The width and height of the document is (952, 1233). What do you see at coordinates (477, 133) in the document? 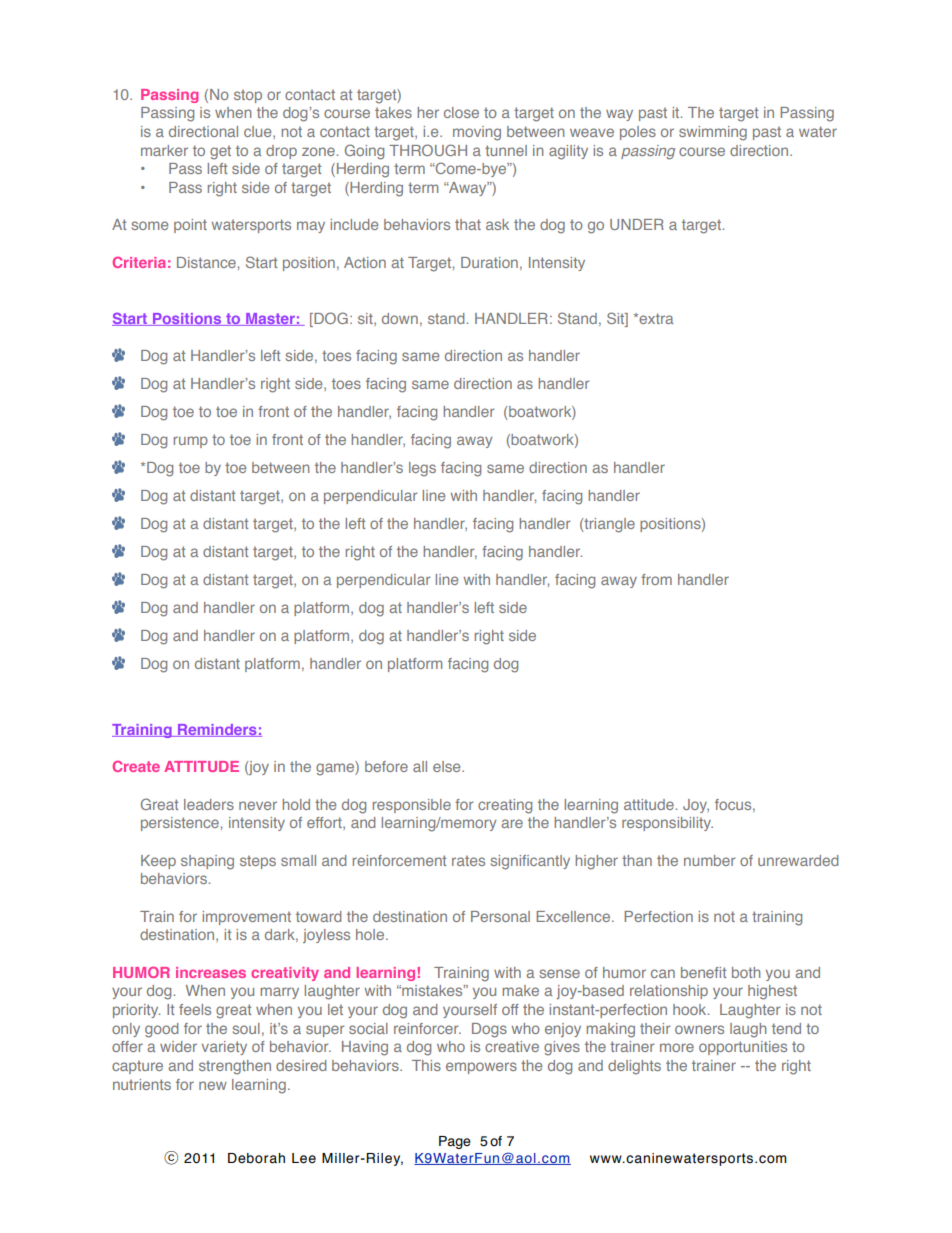
I see `moving` at bounding box center [477, 133].
